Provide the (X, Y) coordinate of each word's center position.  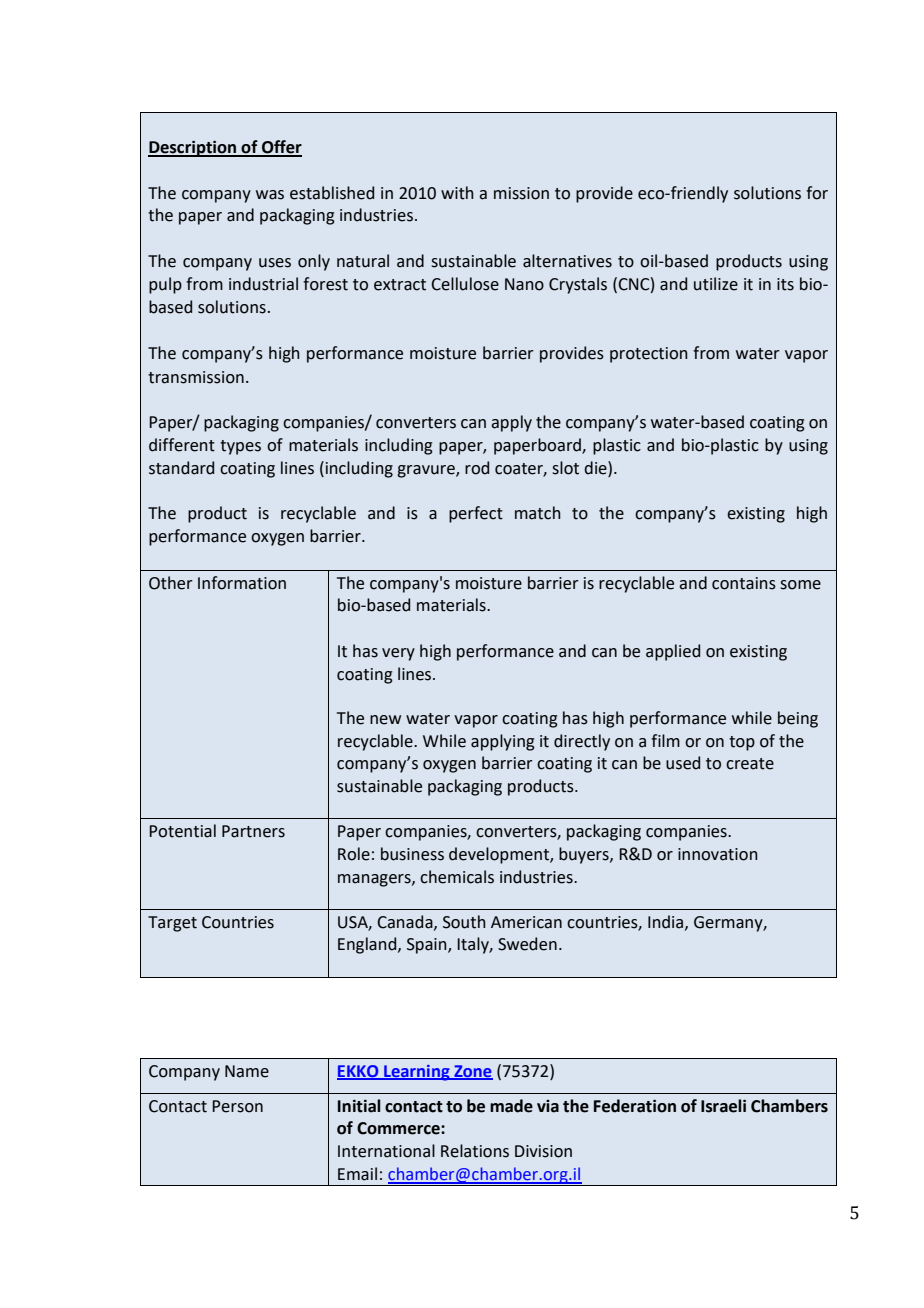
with (457, 193)
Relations (475, 1151)
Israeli (723, 1106)
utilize (716, 284)
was (270, 195)
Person (237, 1106)
